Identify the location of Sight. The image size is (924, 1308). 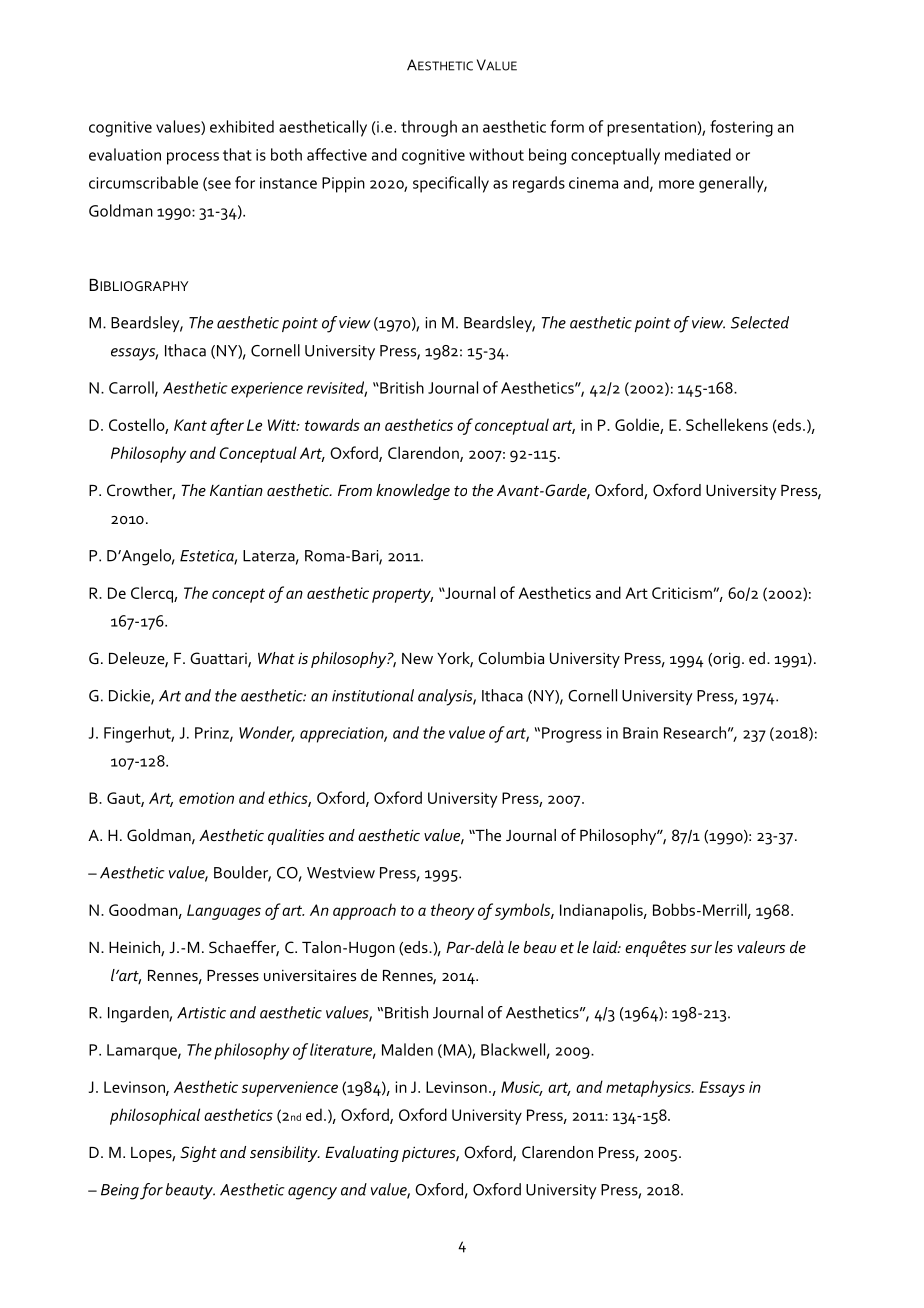
(198, 1154).
